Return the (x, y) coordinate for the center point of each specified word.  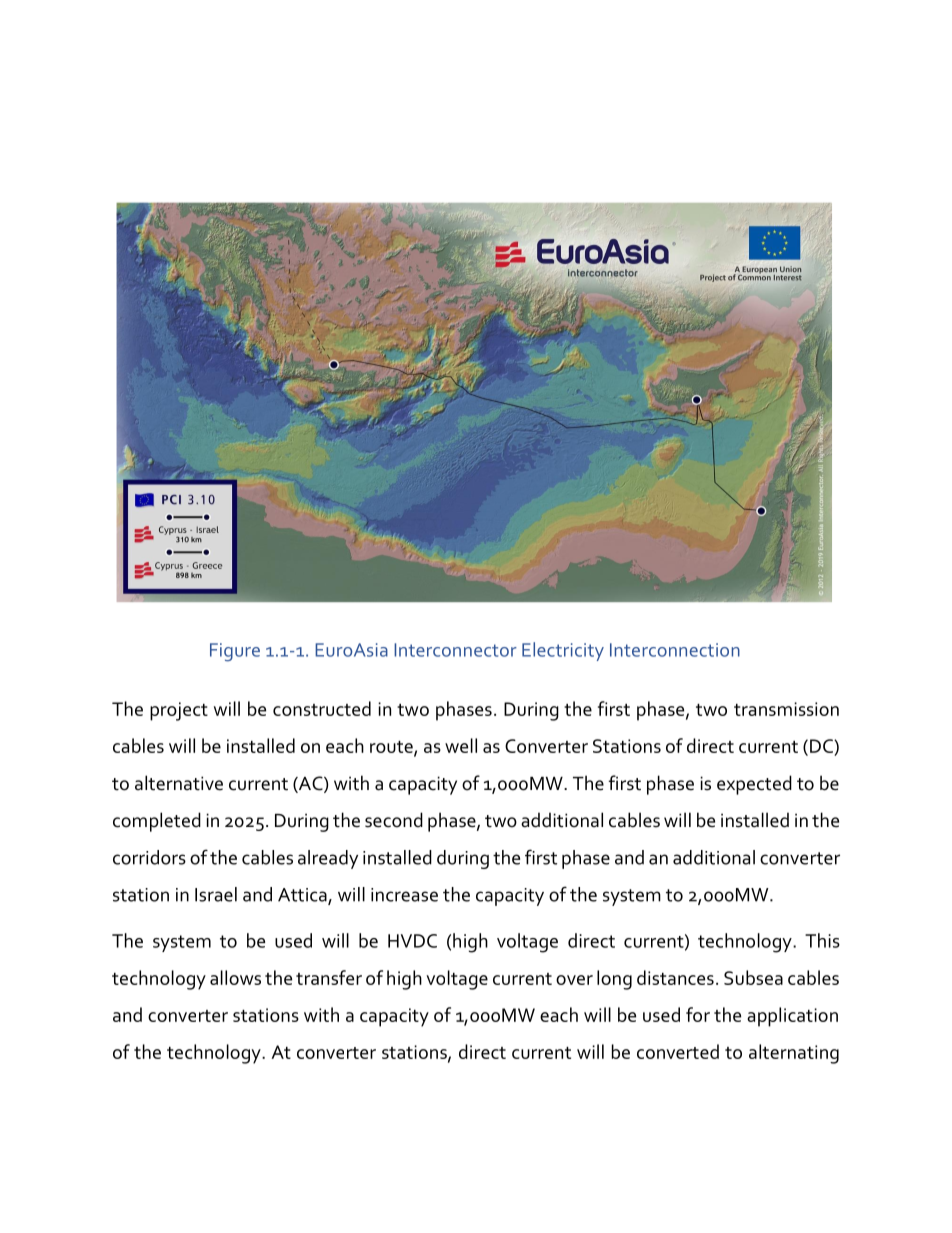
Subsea (753, 977)
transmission (786, 709)
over (574, 980)
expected (754, 785)
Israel (216, 894)
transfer (329, 977)
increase (404, 895)
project (179, 711)
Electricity (563, 651)
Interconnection (675, 650)
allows (235, 977)
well (461, 745)
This (822, 940)
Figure (235, 652)
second (394, 820)
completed (157, 822)
